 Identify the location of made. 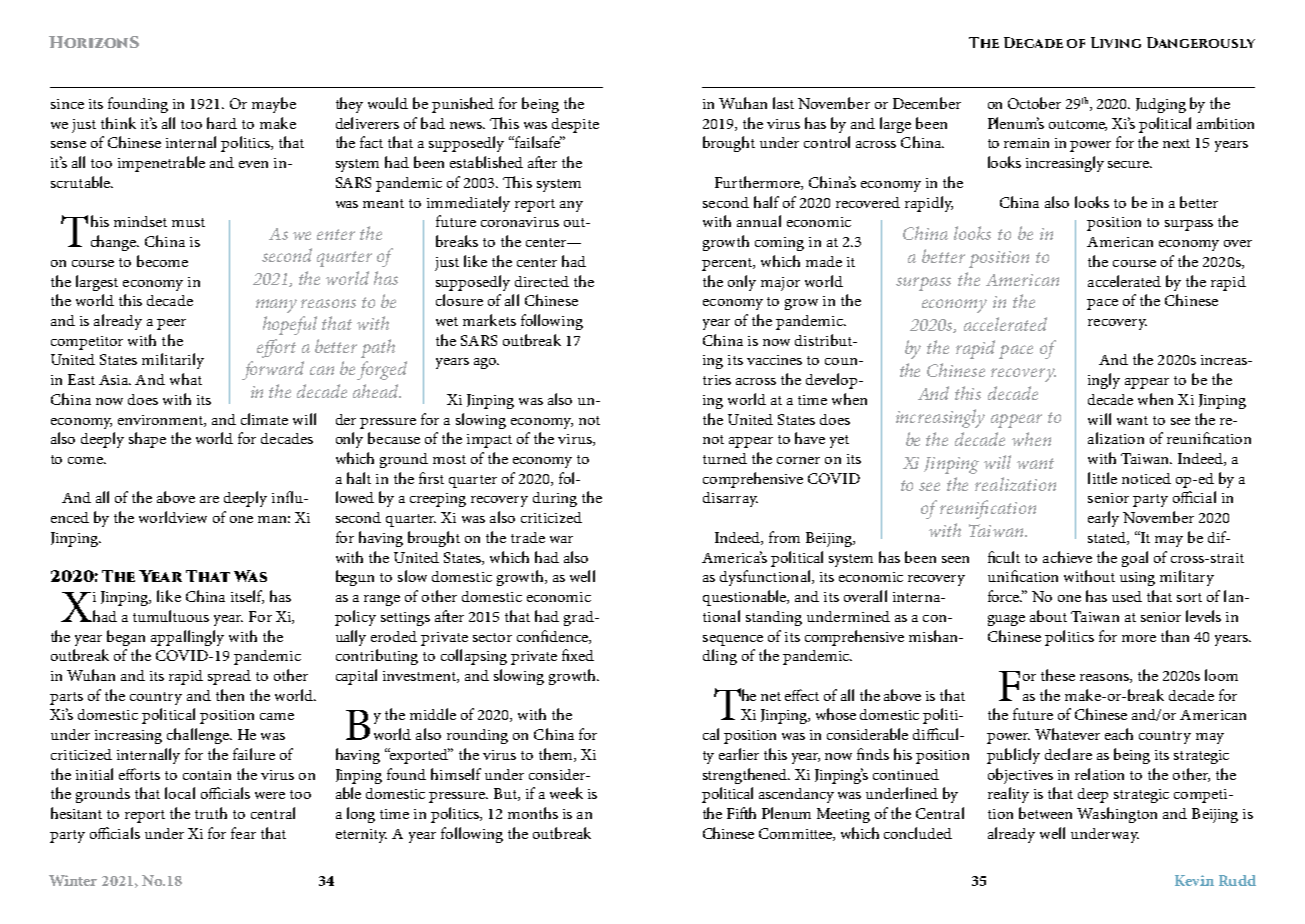
(824, 261).
